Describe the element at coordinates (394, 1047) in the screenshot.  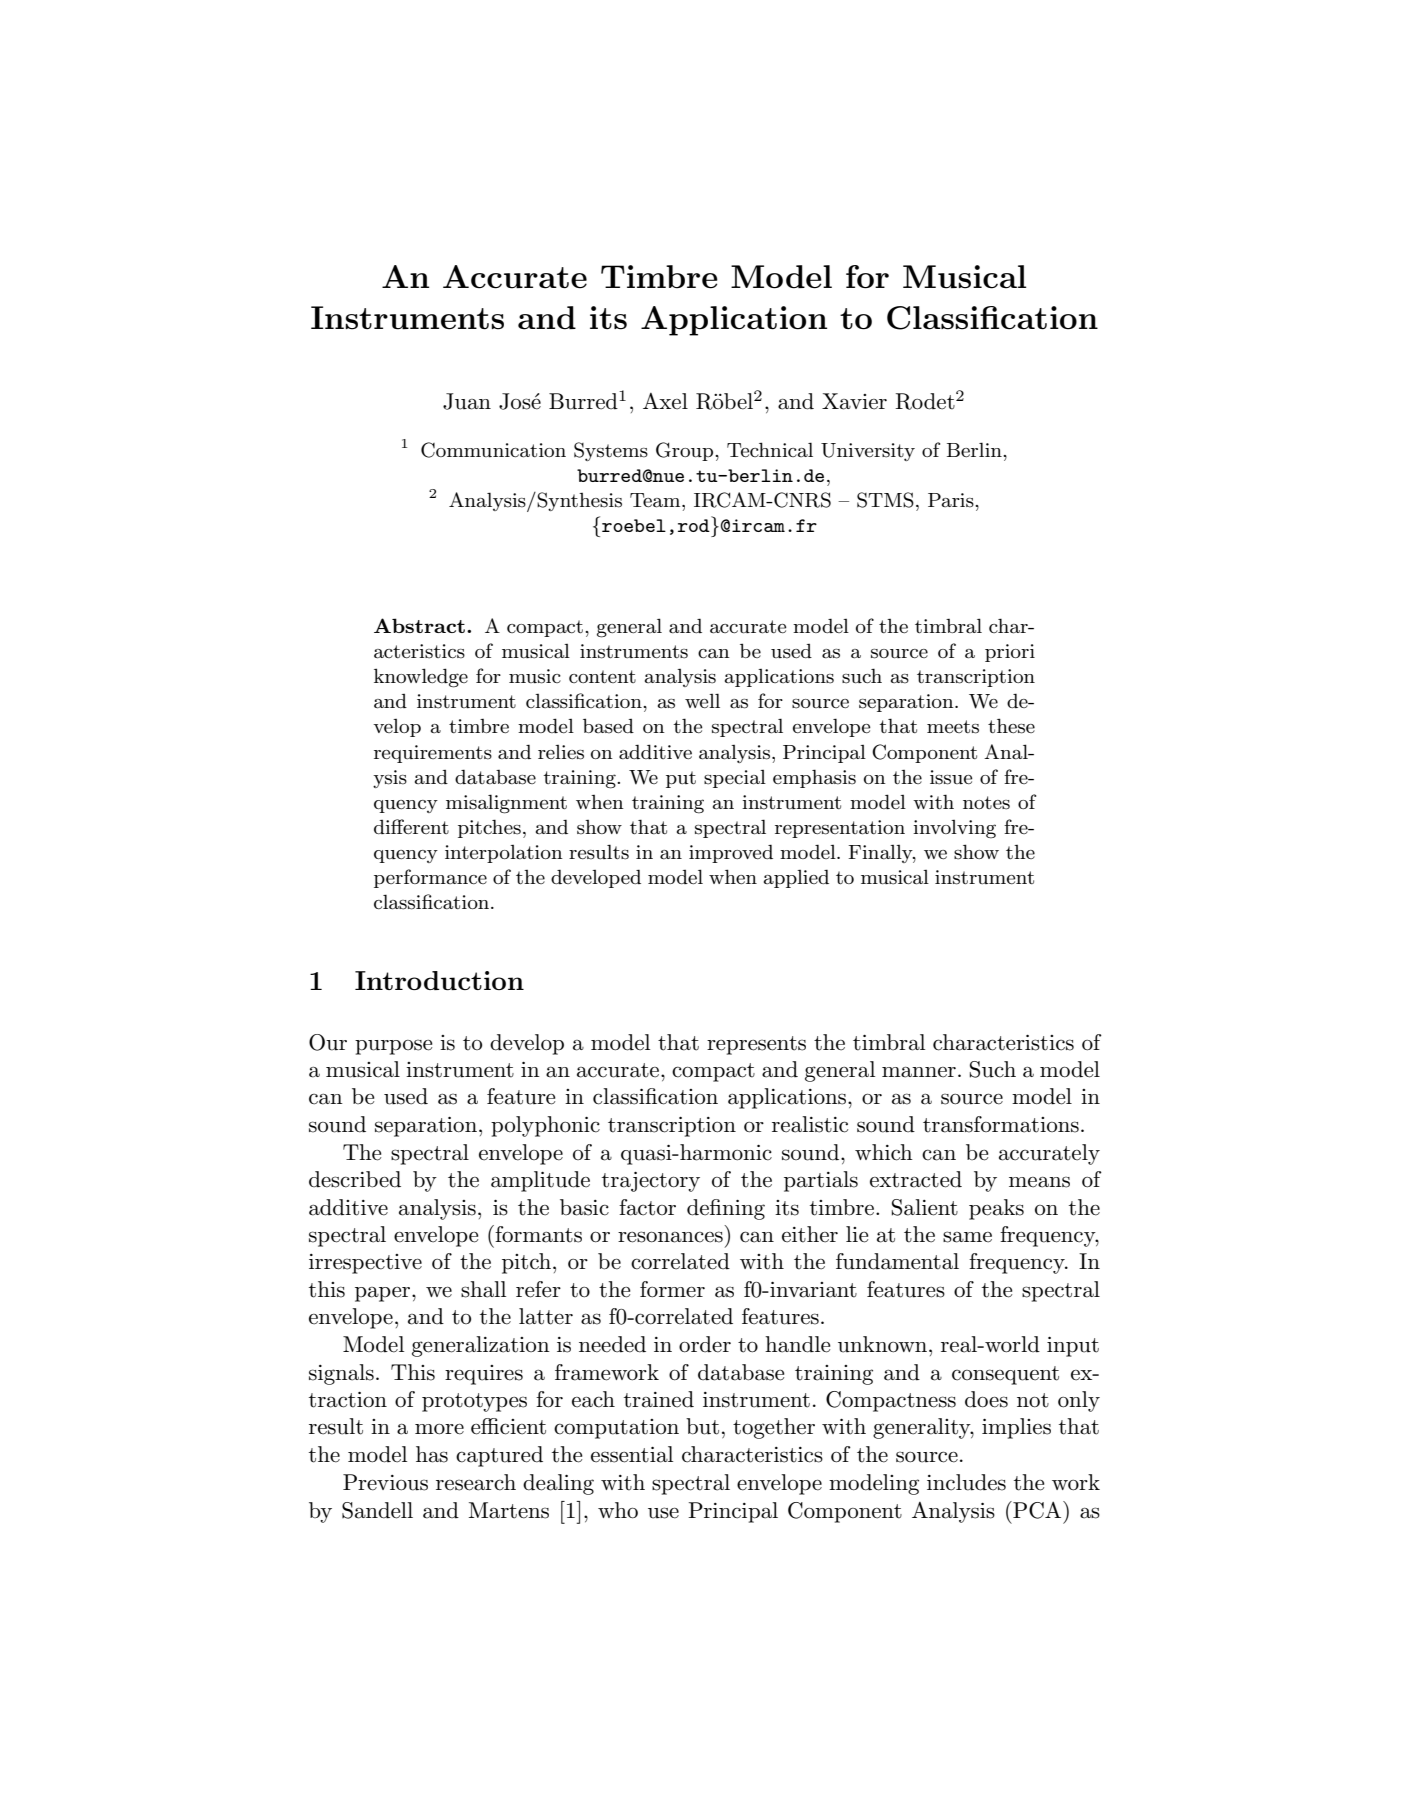
I see `purpose` at that location.
